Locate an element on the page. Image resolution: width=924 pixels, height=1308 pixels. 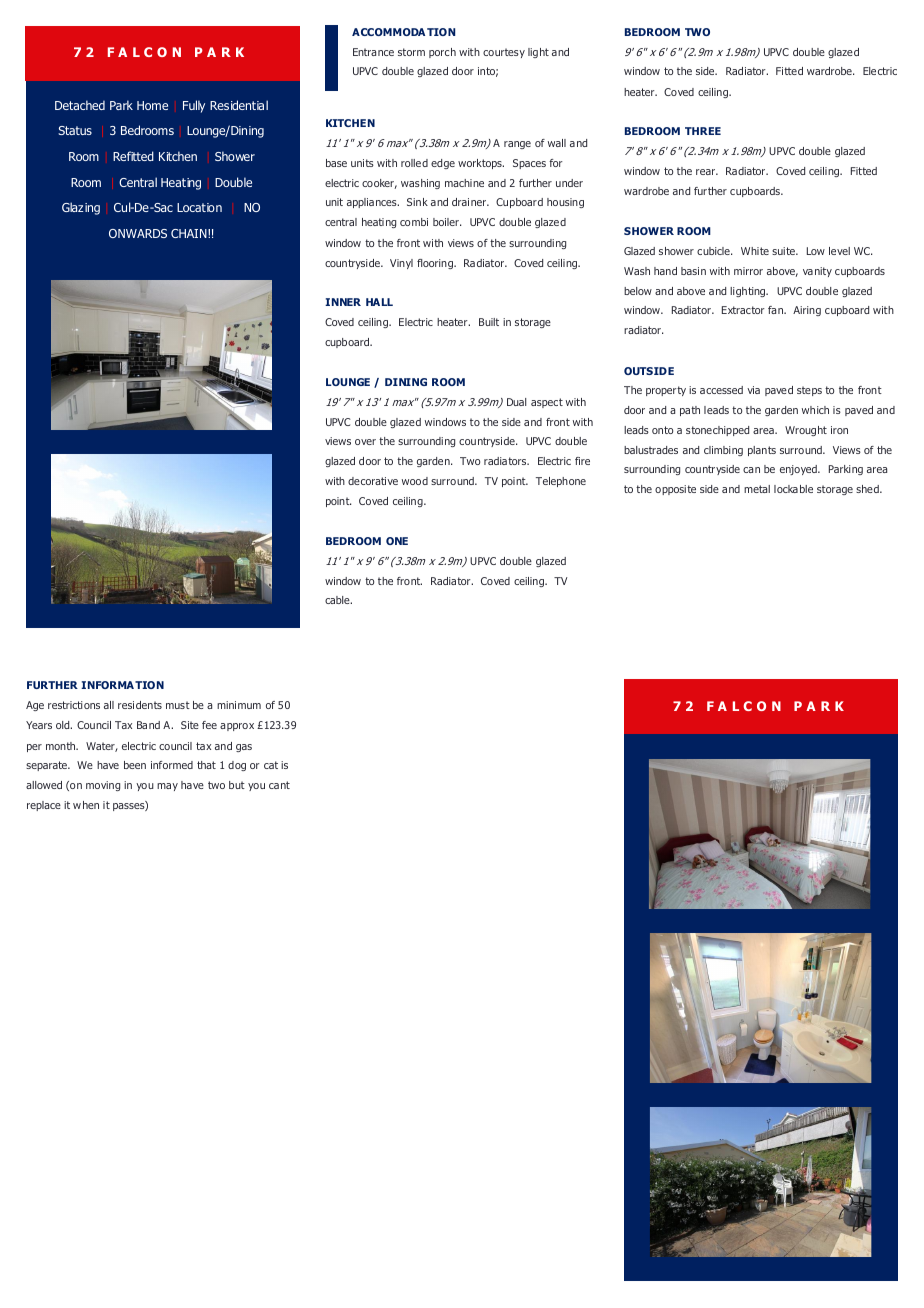
over is located at coordinates (365, 442).
